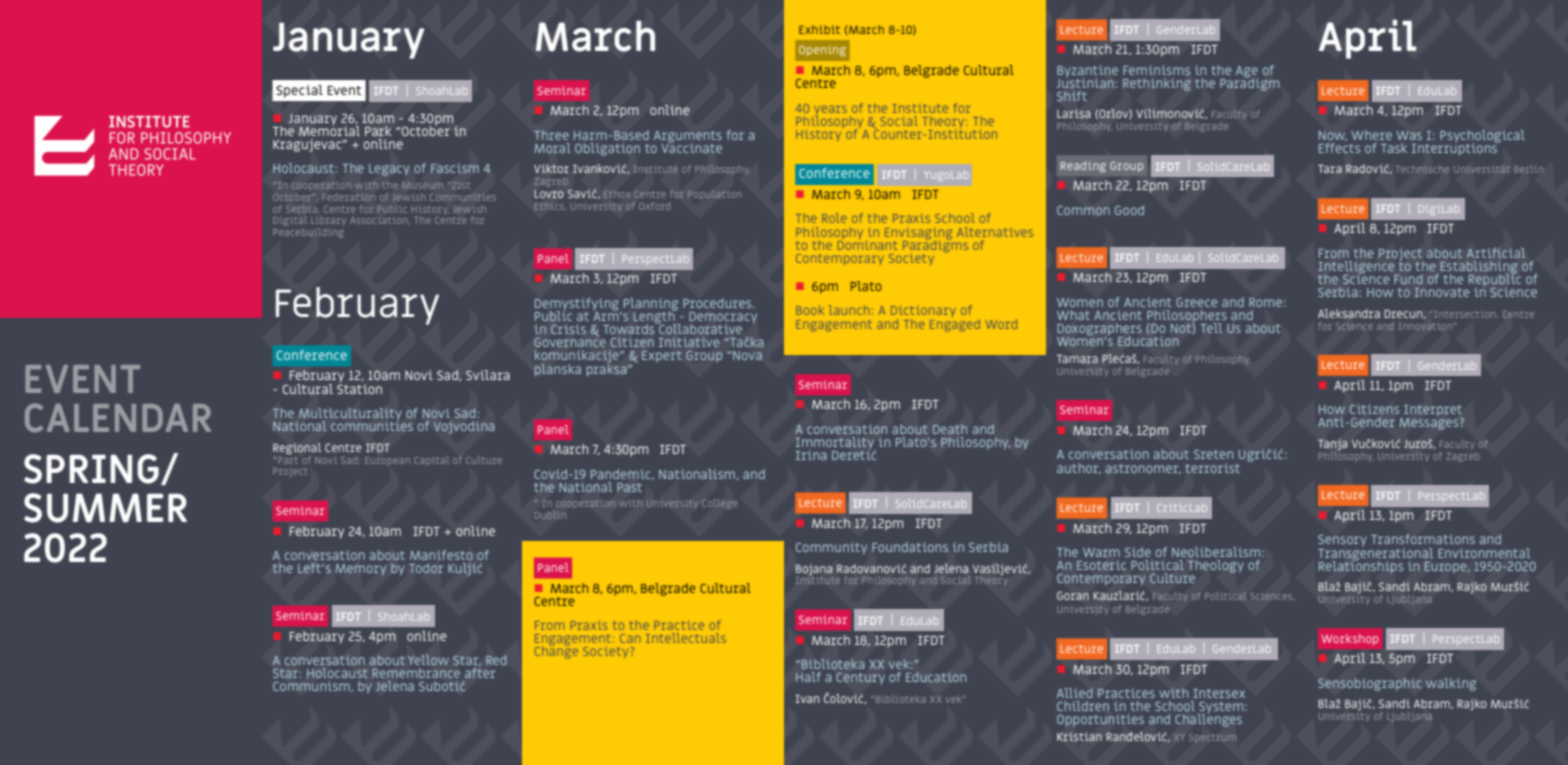  Describe the element at coordinates (1408, 279) in the image. I see `Fund` at that location.
